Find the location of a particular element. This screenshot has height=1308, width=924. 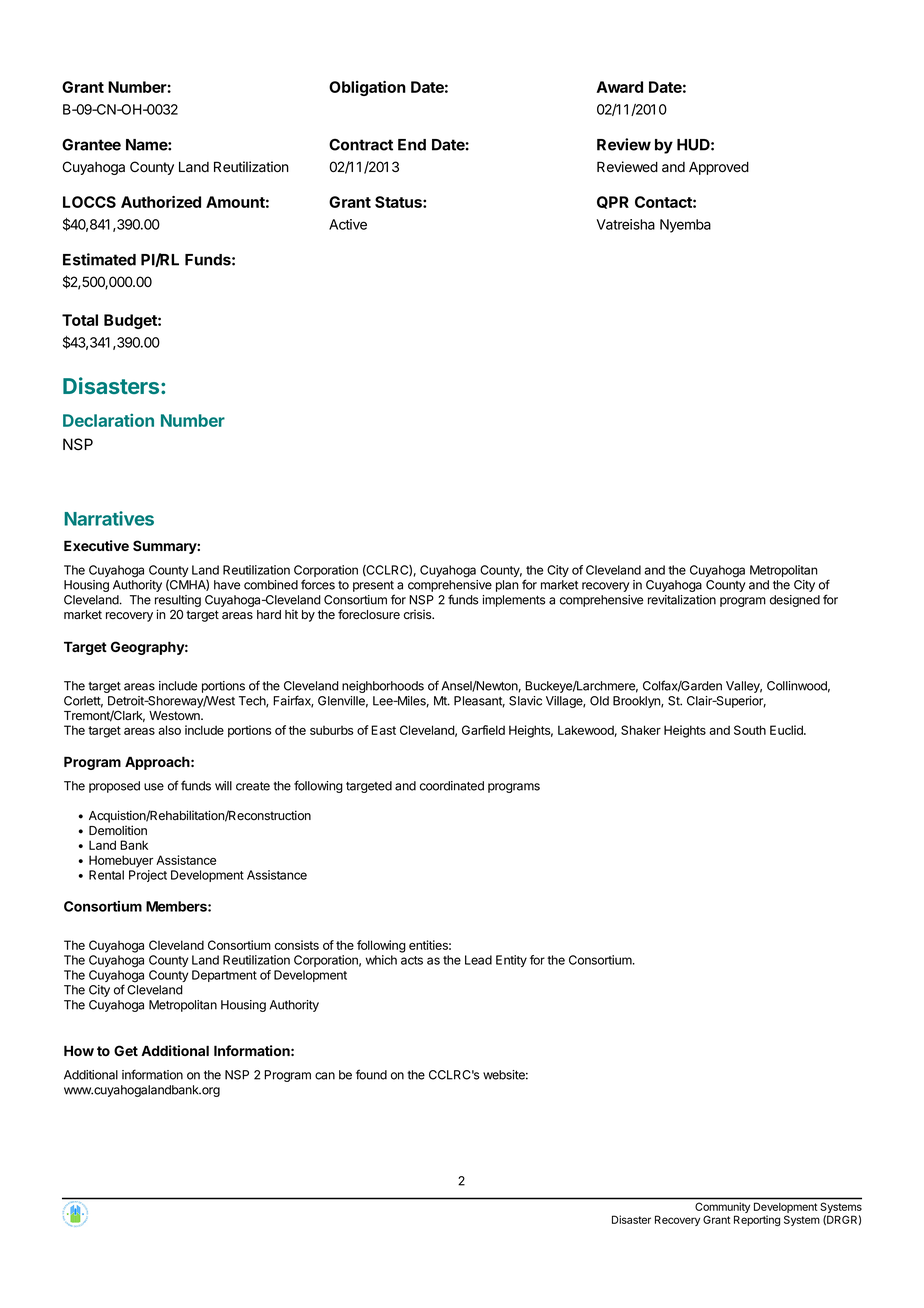

revitalization is located at coordinates (682, 600).
